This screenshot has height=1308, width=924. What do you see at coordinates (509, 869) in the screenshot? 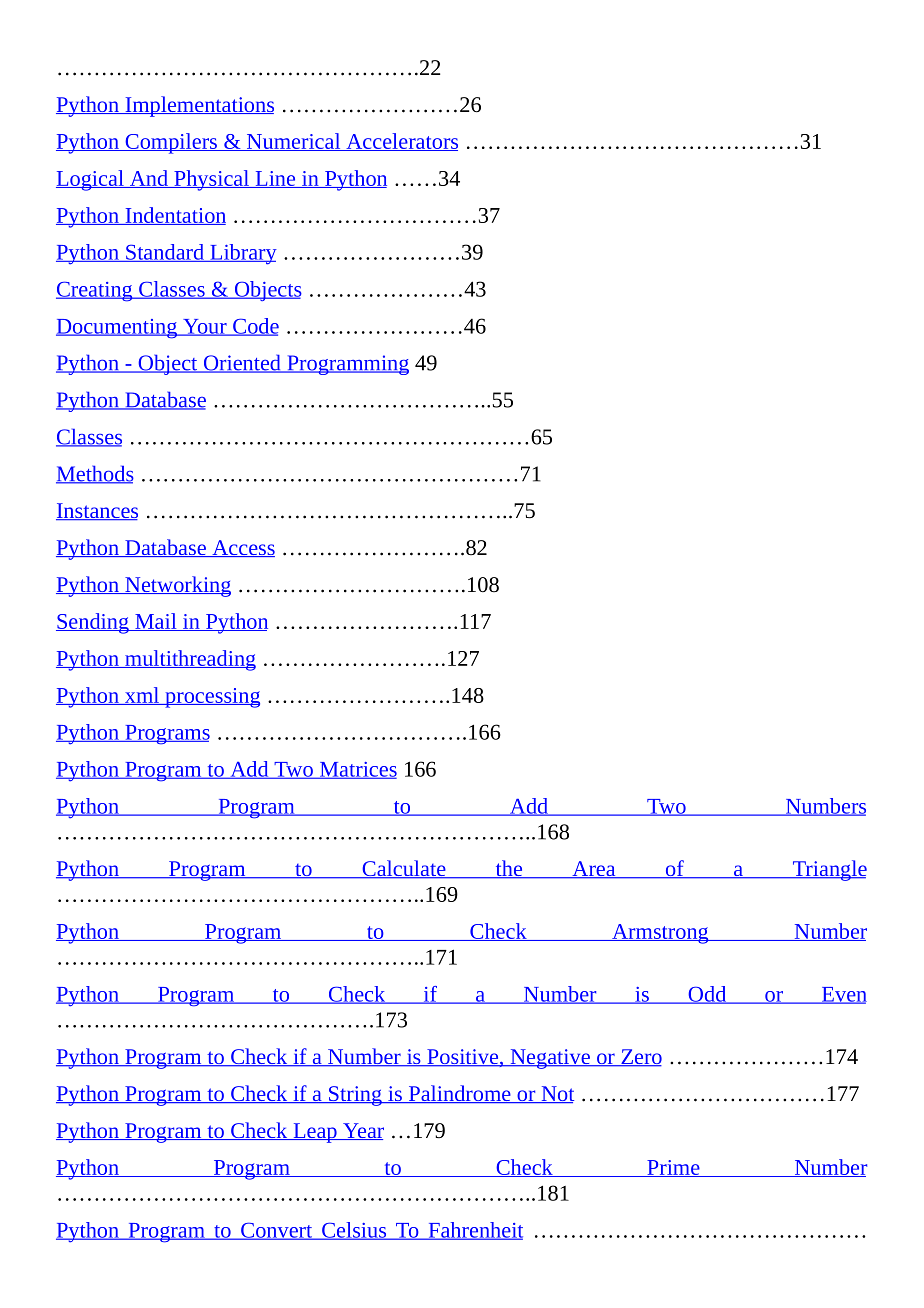
I see `the` at bounding box center [509, 869].
